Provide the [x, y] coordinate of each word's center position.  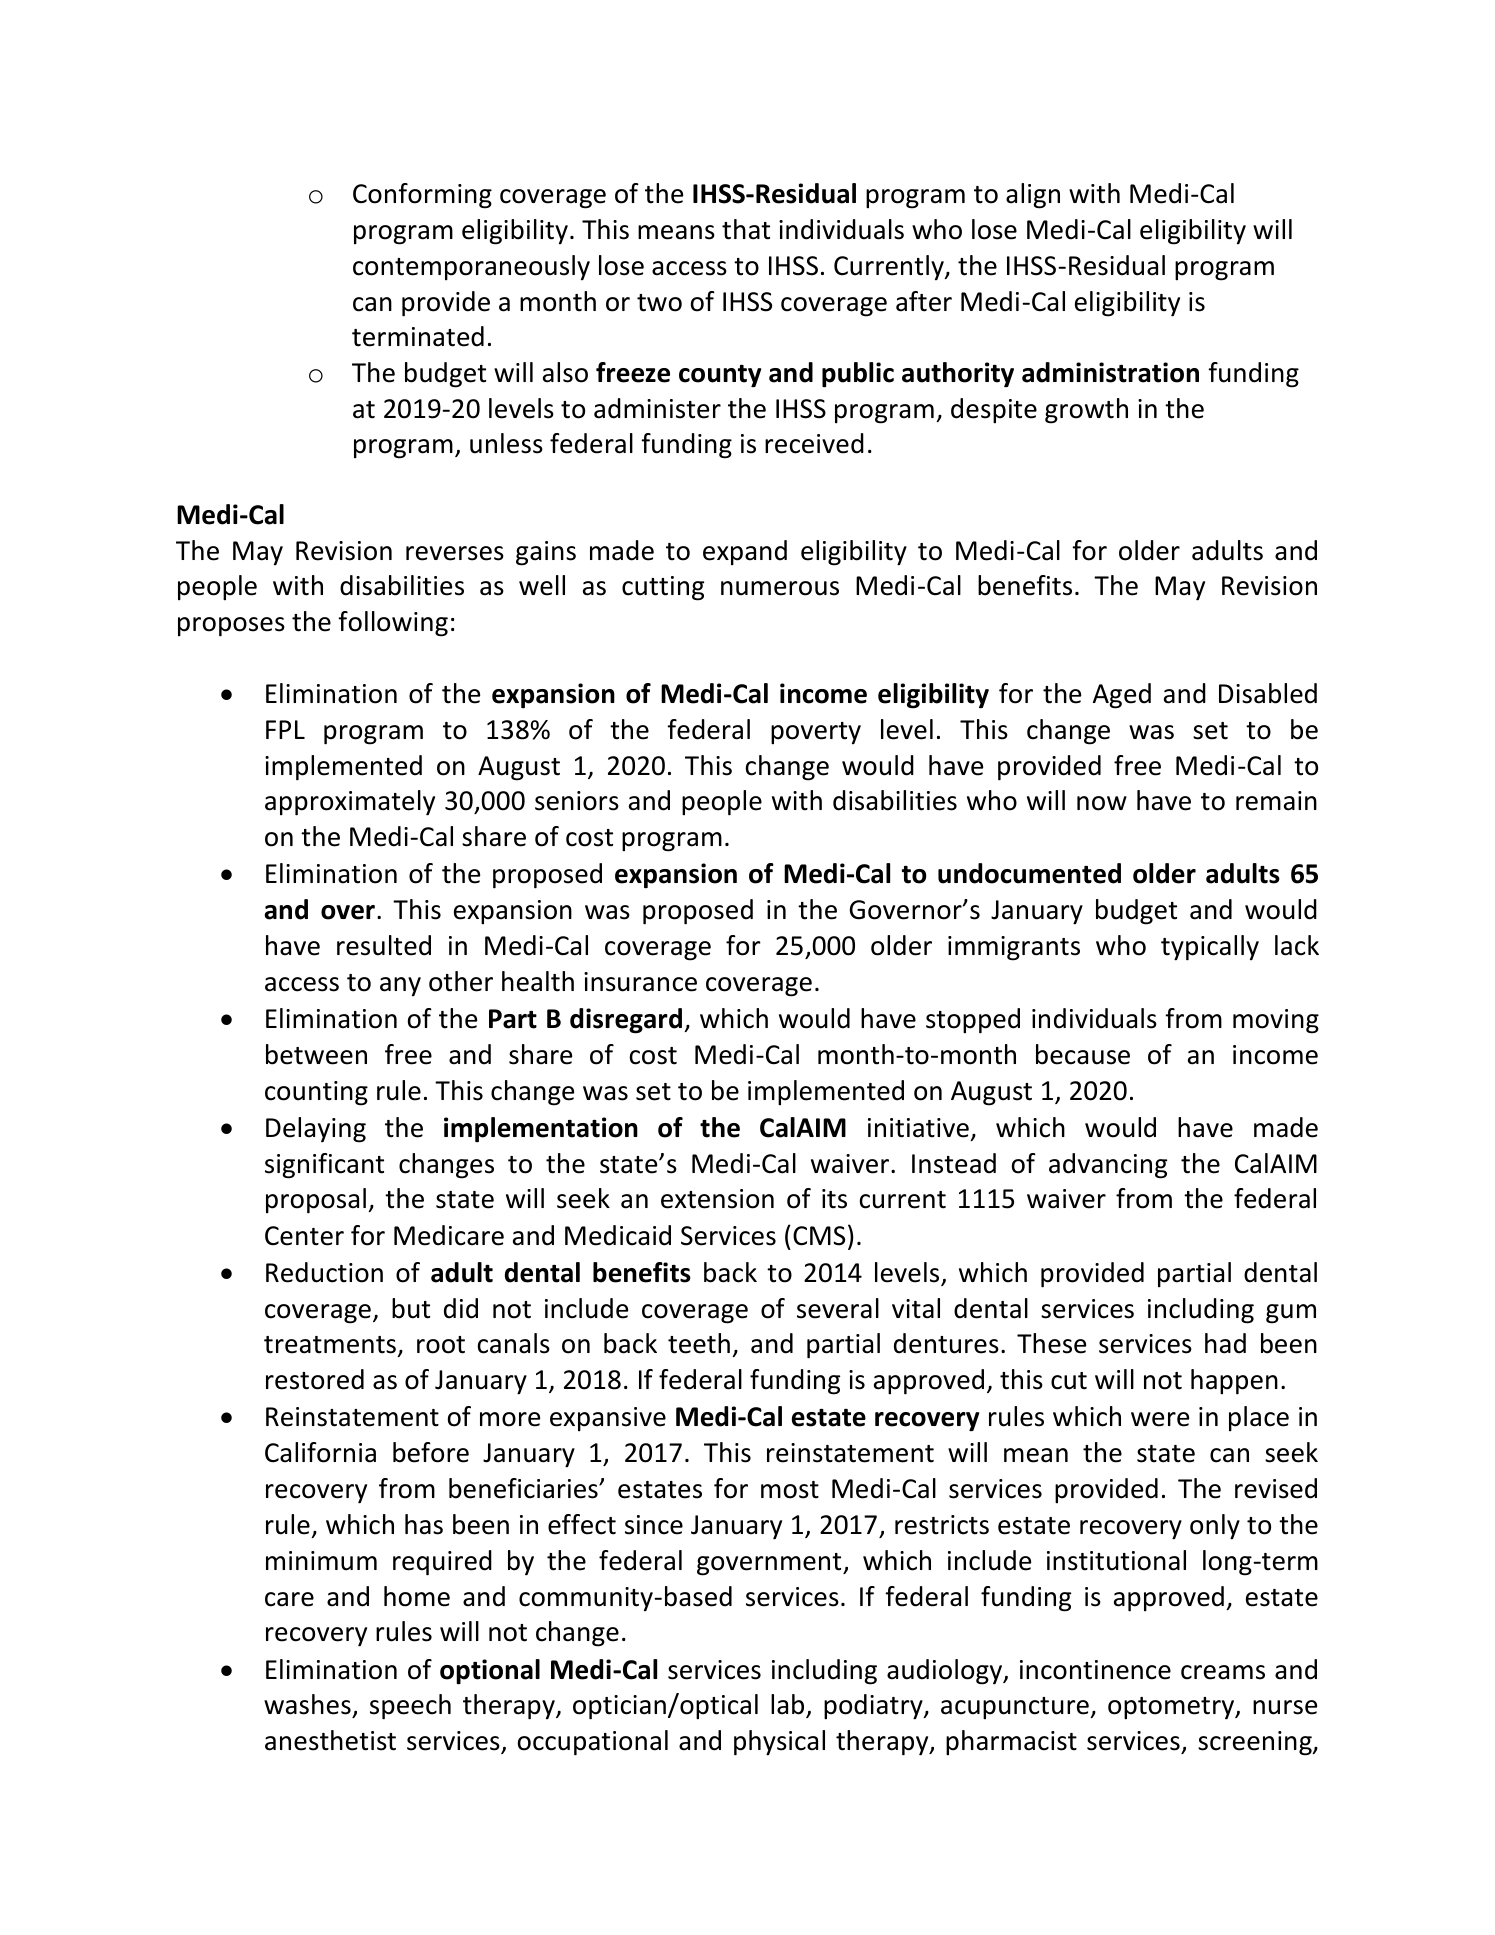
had [1225, 1343]
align [1033, 196]
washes [307, 1704]
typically [1210, 948]
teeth [699, 1343]
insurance [640, 982]
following [393, 624]
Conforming [422, 196]
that [746, 229]
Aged [1122, 696]
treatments [330, 1345]
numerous [780, 588]
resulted [384, 945]
